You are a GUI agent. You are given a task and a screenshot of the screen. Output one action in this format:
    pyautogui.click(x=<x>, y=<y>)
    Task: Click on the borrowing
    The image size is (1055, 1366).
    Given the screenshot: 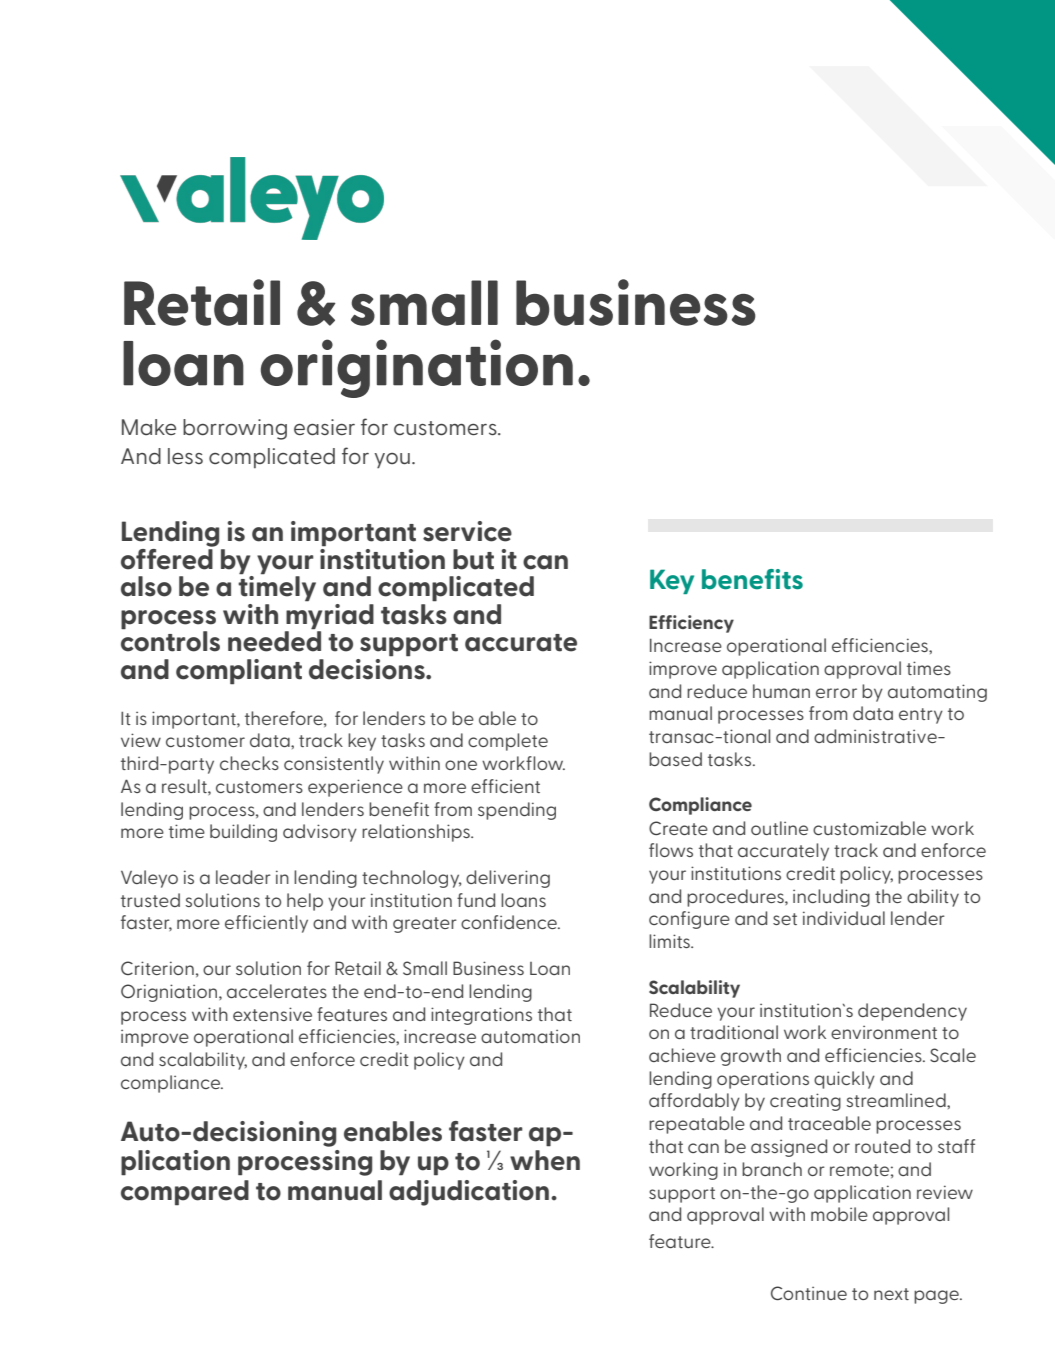 What is the action you would take?
    pyautogui.click(x=235, y=429)
